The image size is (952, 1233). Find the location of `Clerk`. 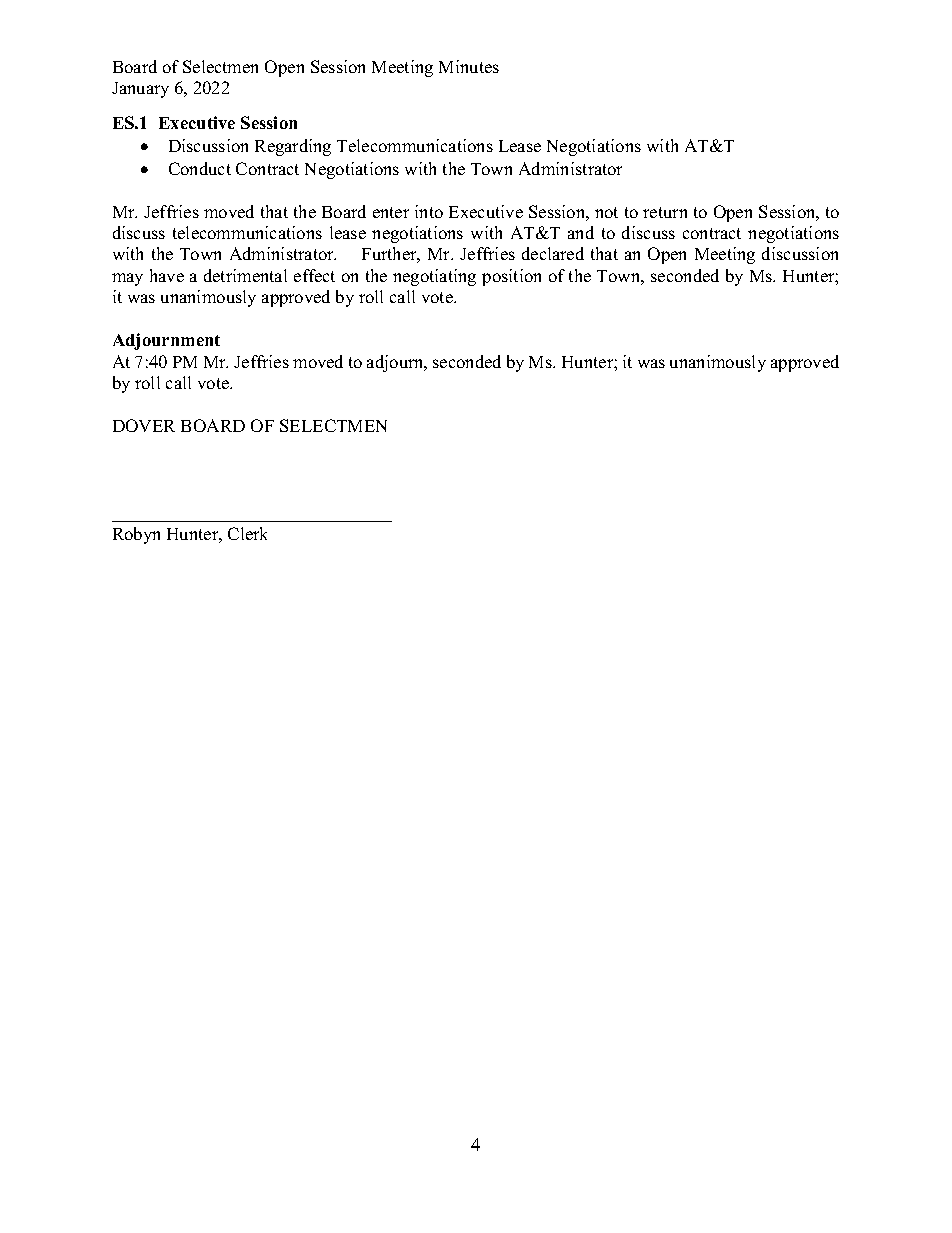

Clerk is located at coordinates (247, 533).
